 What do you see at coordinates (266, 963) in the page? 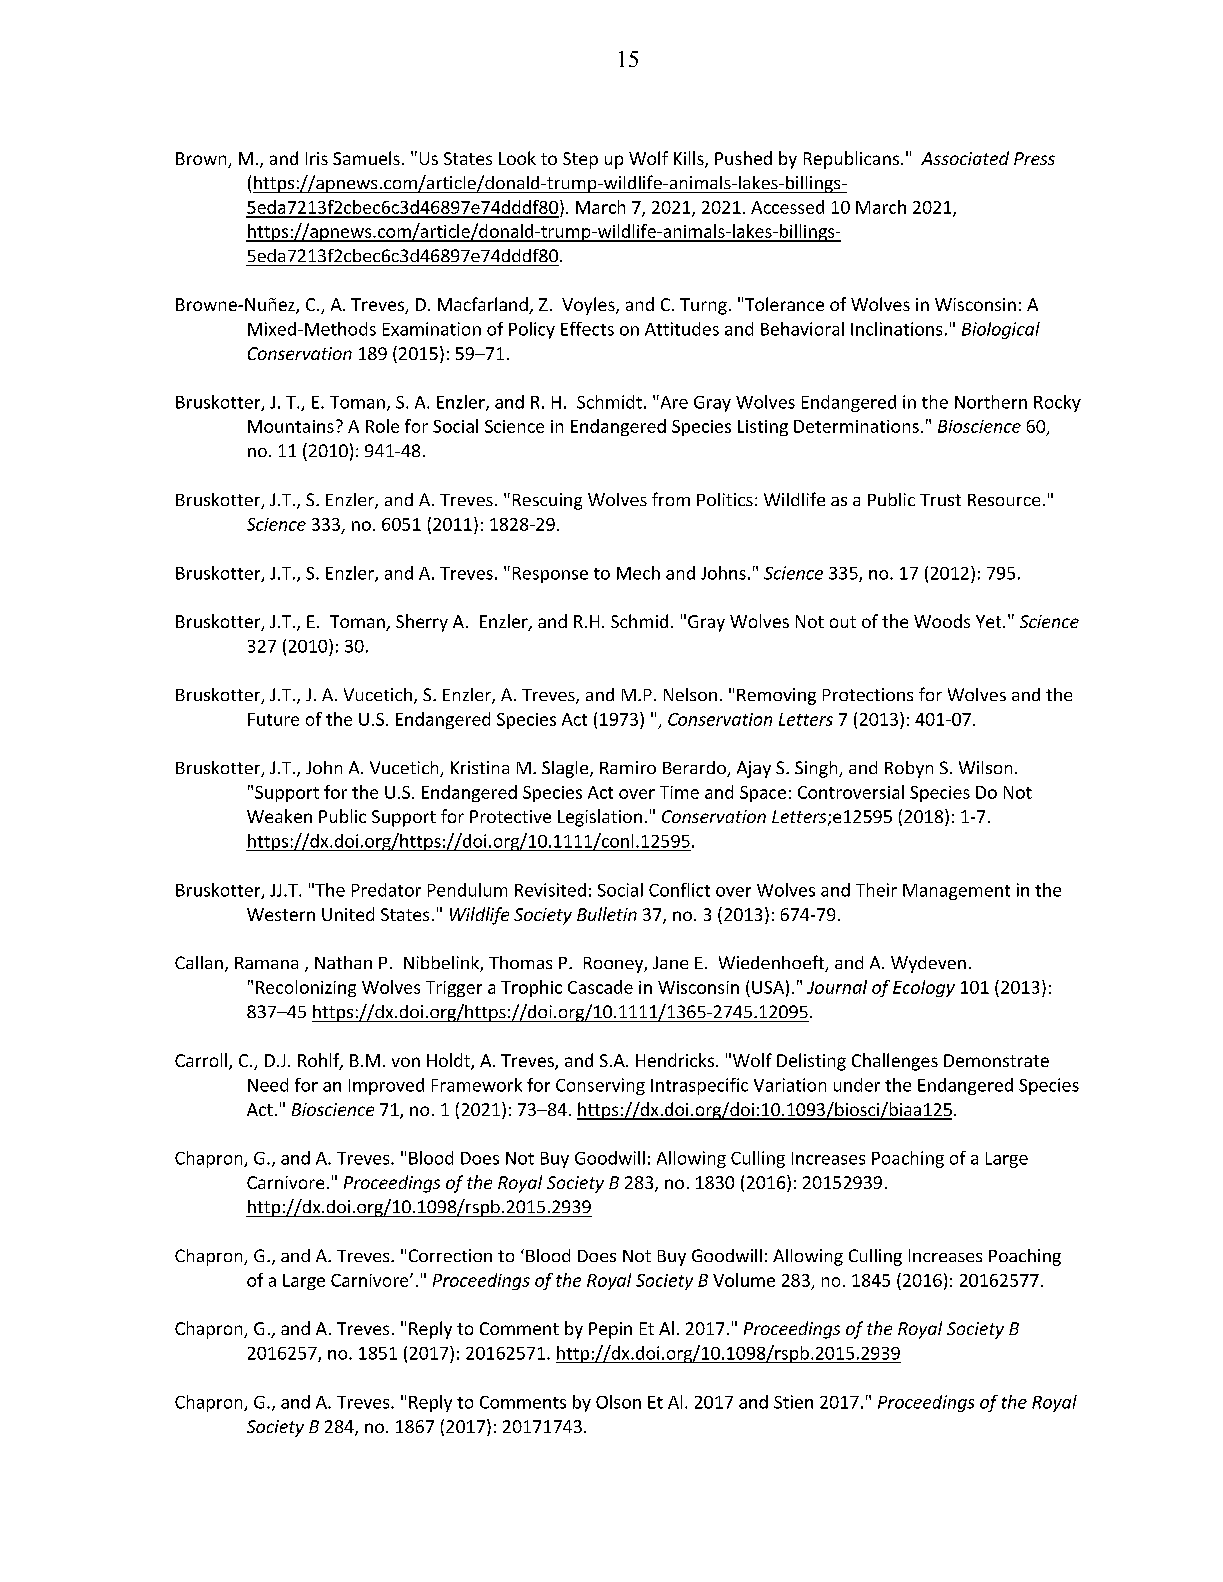
I see `Ramana` at bounding box center [266, 963].
